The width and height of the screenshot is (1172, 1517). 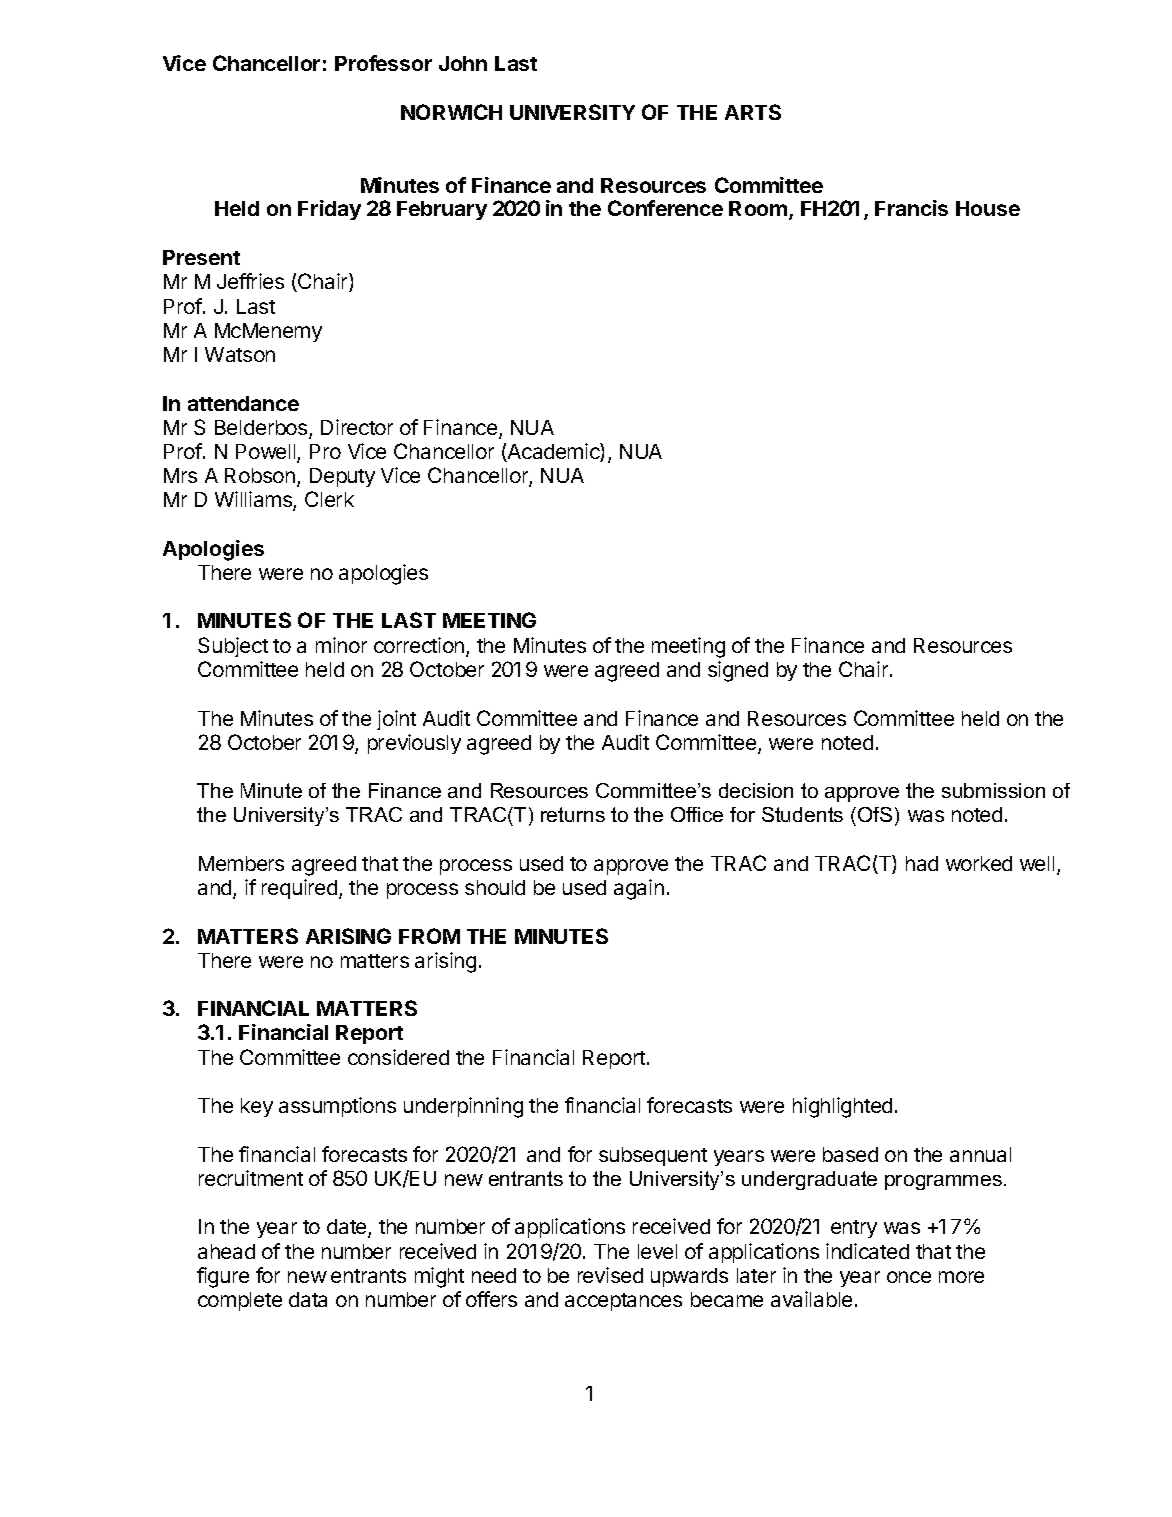 What do you see at coordinates (299, 889) in the screenshot?
I see `required` at bounding box center [299, 889].
